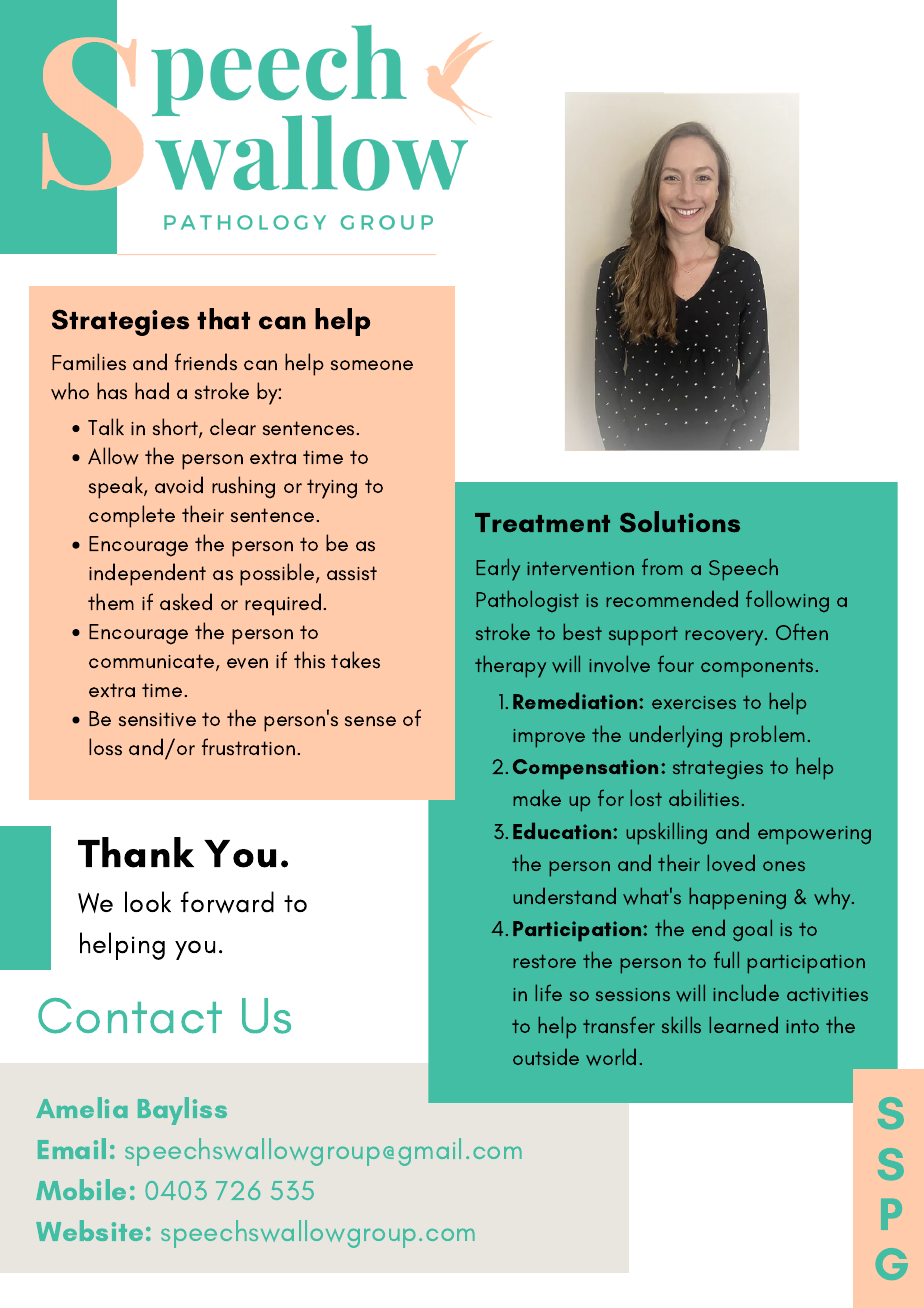 This page has width=924, height=1308. Describe the element at coordinates (725, 638) in the page. I see `recovery` at that location.
